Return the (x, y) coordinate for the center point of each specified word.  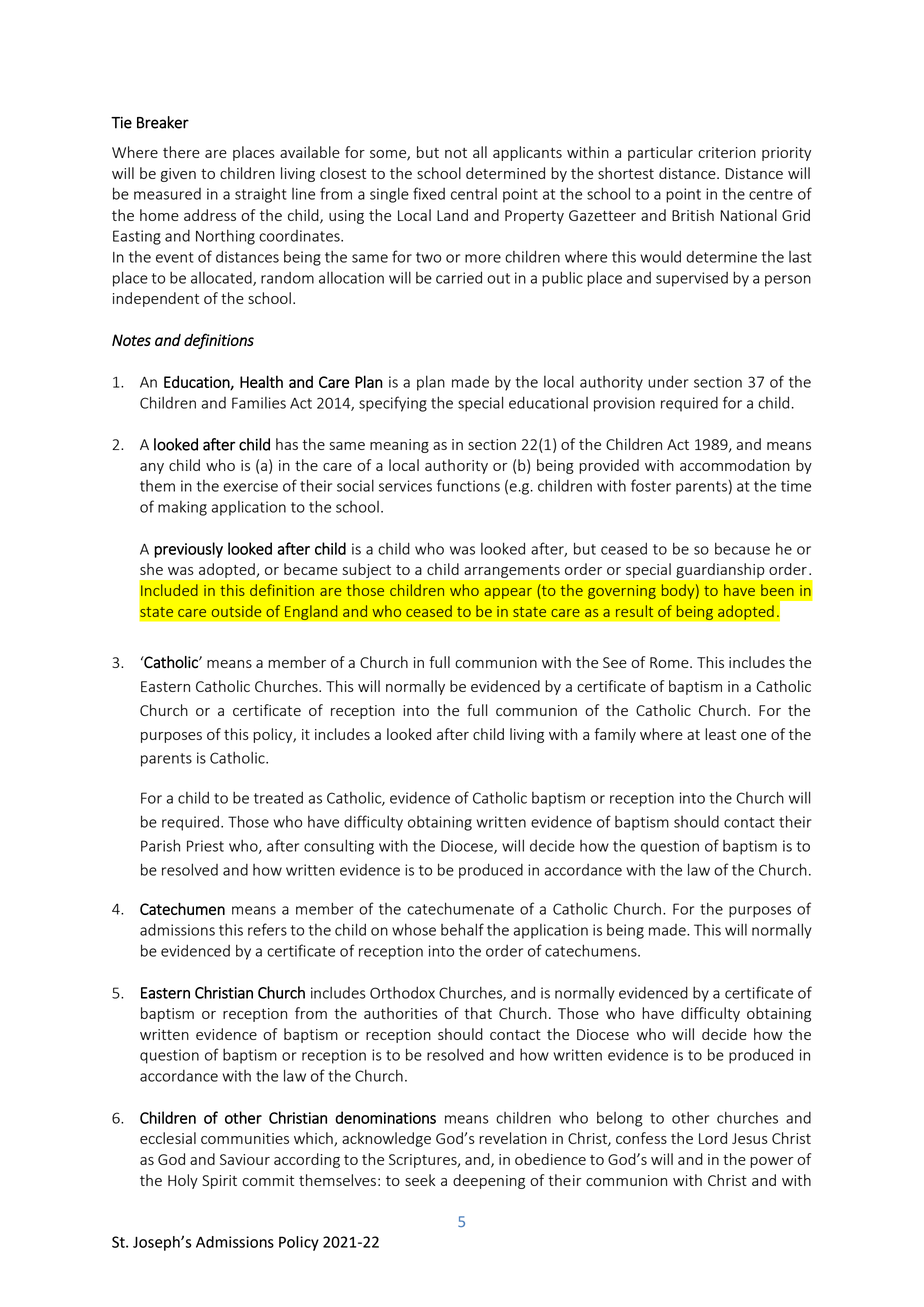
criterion (727, 152)
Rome (670, 662)
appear (508, 593)
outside (236, 611)
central (474, 194)
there (181, 152)
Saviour (245, 1159)
